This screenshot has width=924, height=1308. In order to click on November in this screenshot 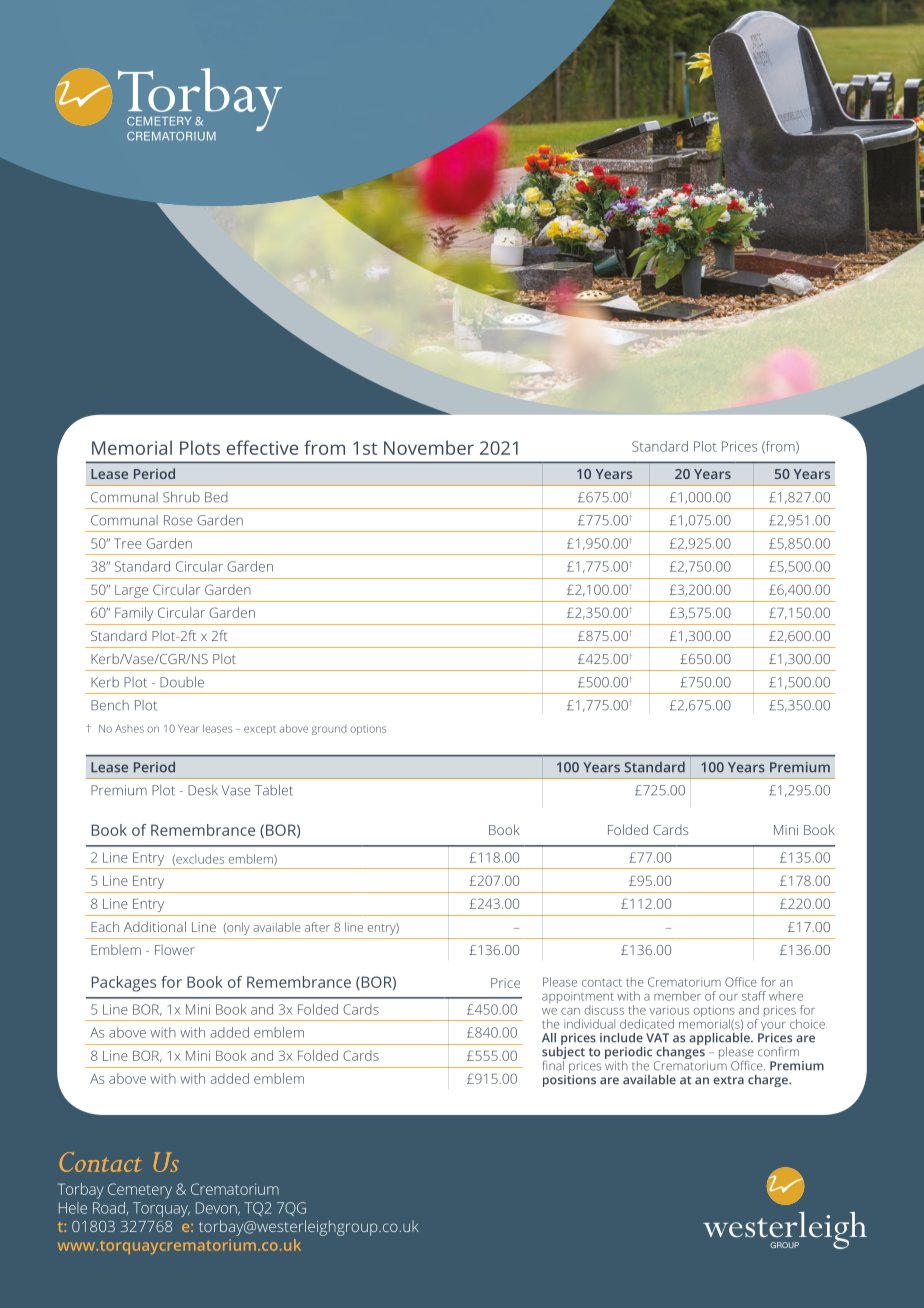, I will do `click(429, 447)`.
